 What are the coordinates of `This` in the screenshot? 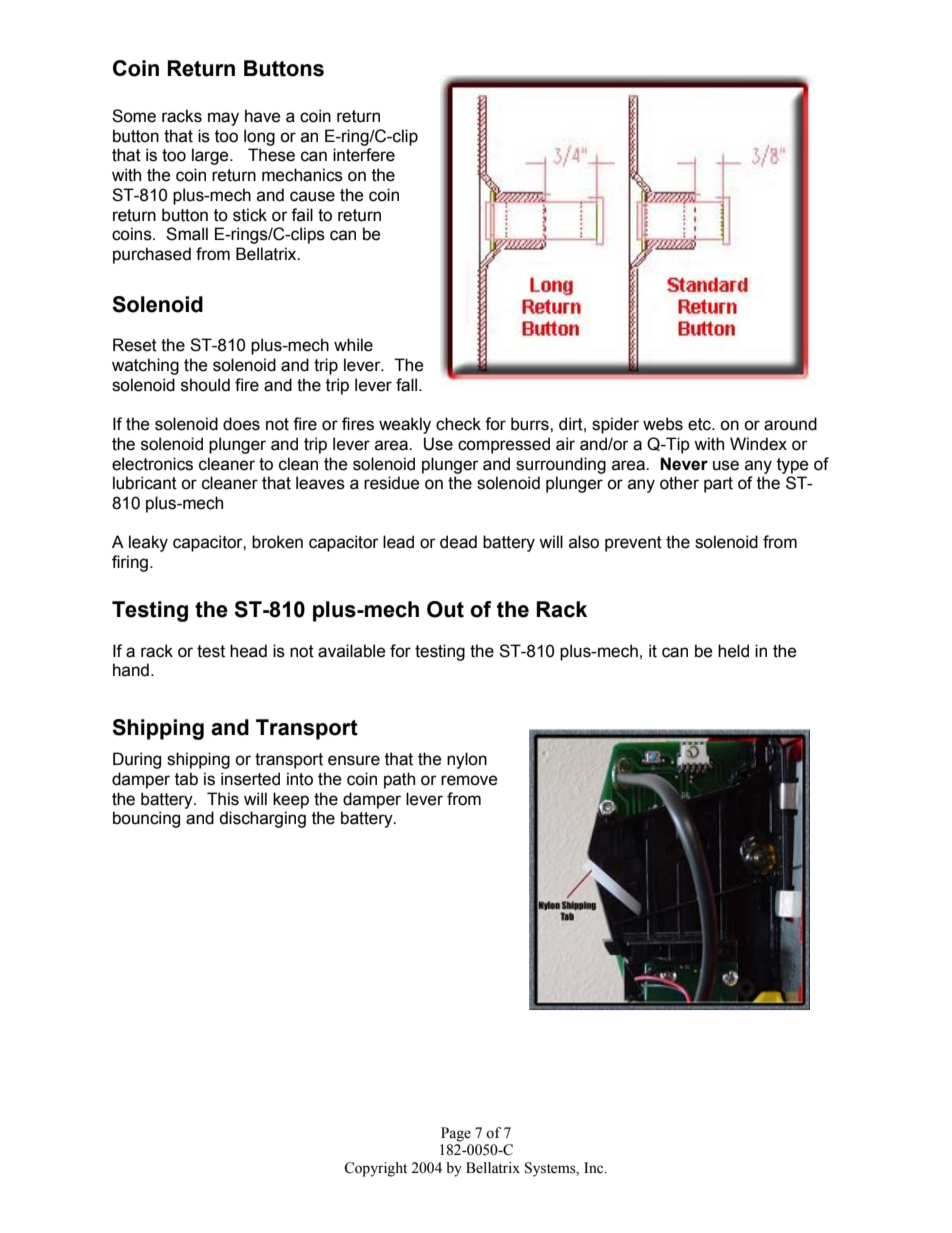 It's located at (223, 799).
